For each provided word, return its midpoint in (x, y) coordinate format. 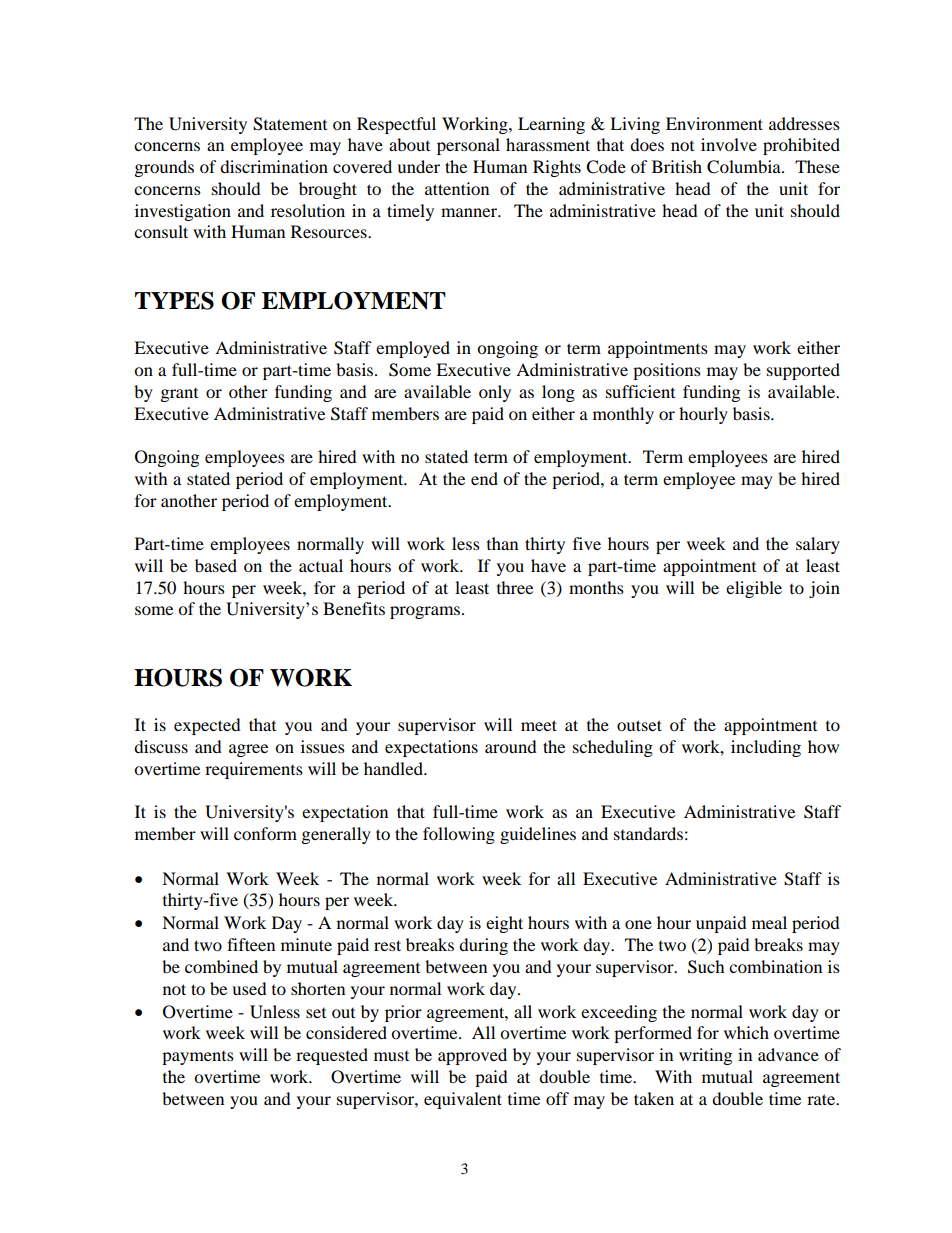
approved (472, 1056)
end (484, 478)
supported (803, 371)
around (511, 746)
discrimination (274, 166)
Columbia (745, 167)
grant (179, 395)
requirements (254, 770)
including (766, 748)
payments (198, 1058)
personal (468, 146)
